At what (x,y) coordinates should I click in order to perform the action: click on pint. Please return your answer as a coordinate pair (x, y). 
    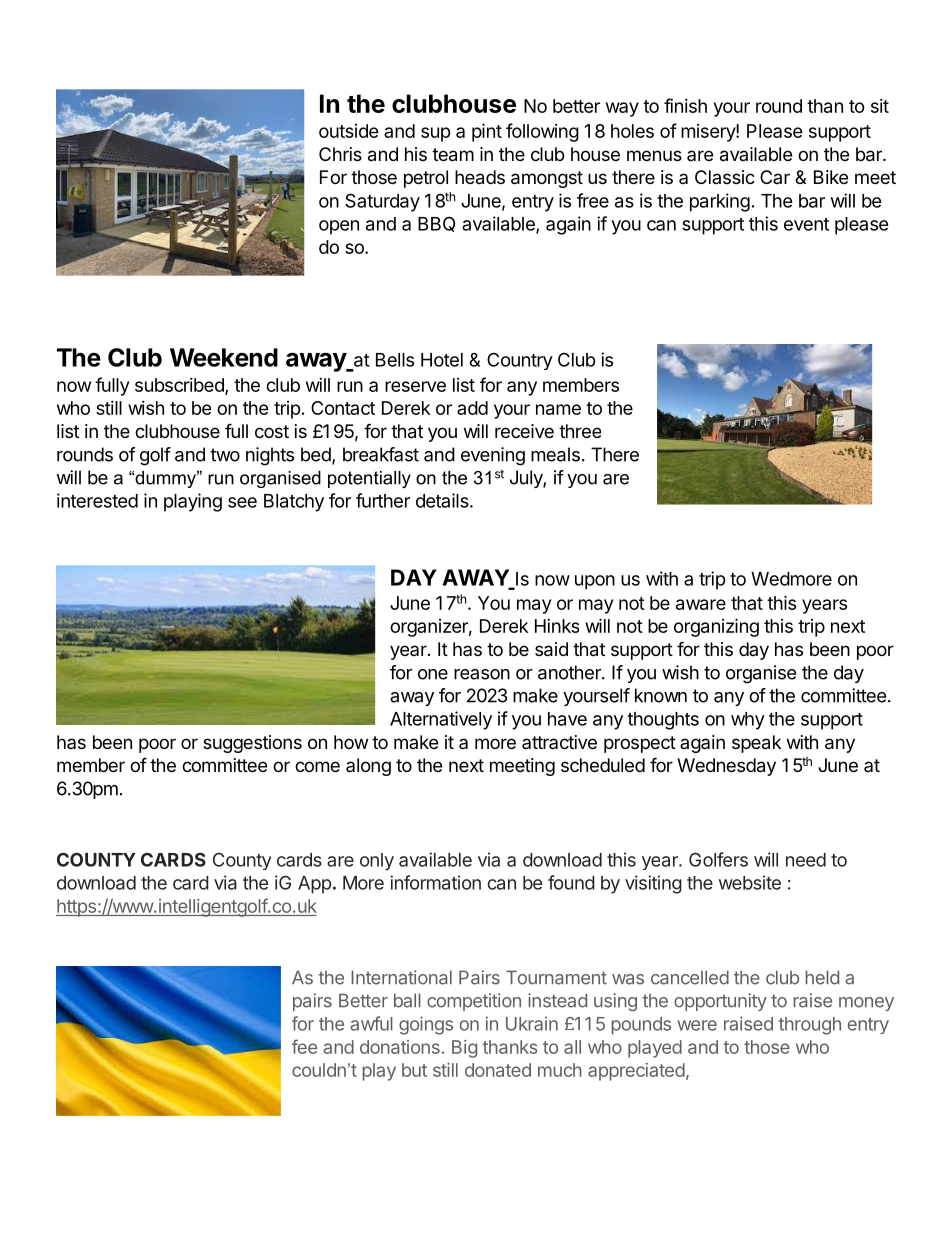
    Looking at the image, I should click on (487, 132).
